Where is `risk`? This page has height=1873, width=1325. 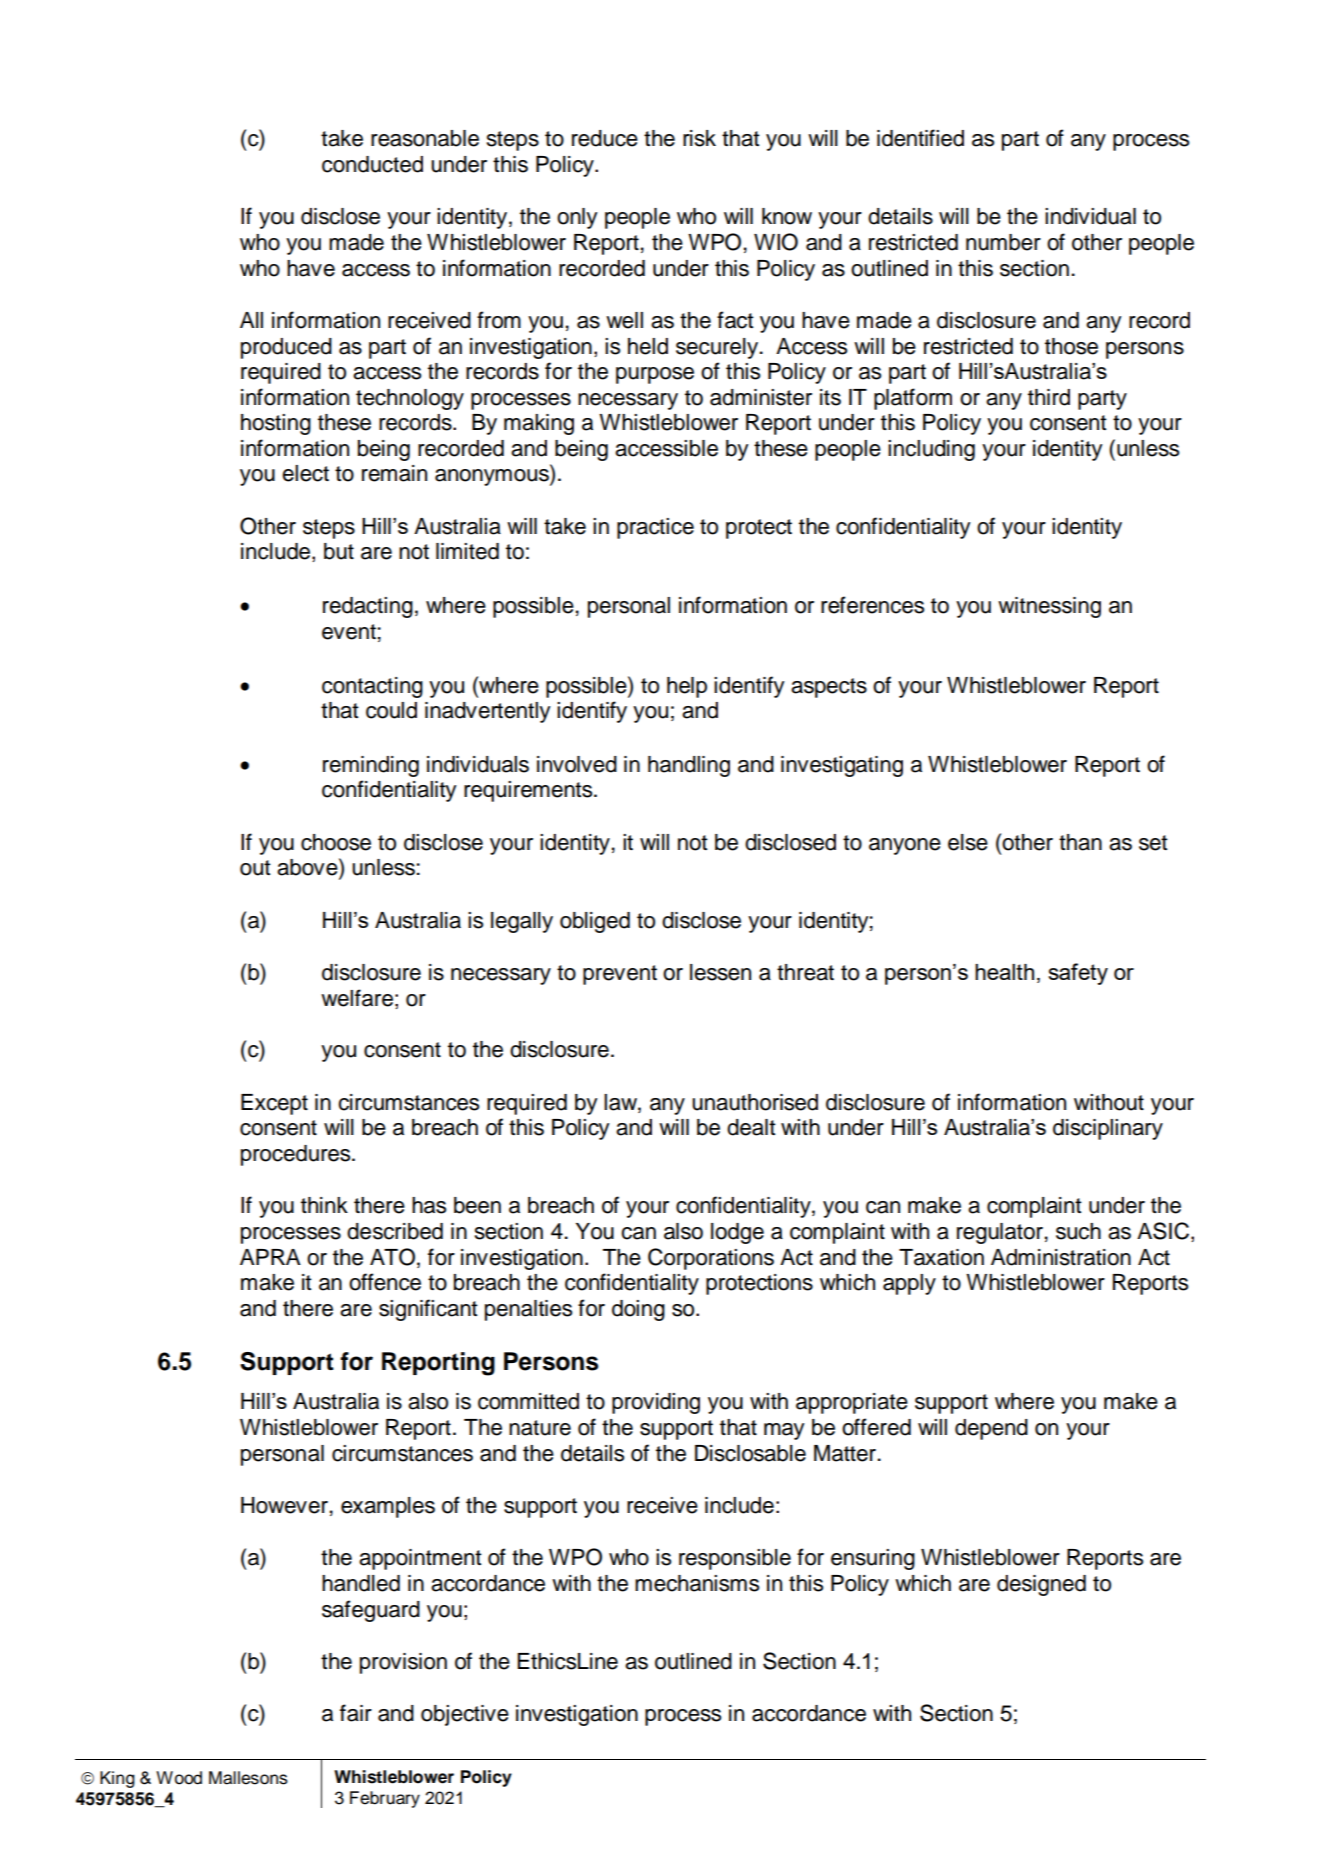 risk is located at coordinates (699, 138).
